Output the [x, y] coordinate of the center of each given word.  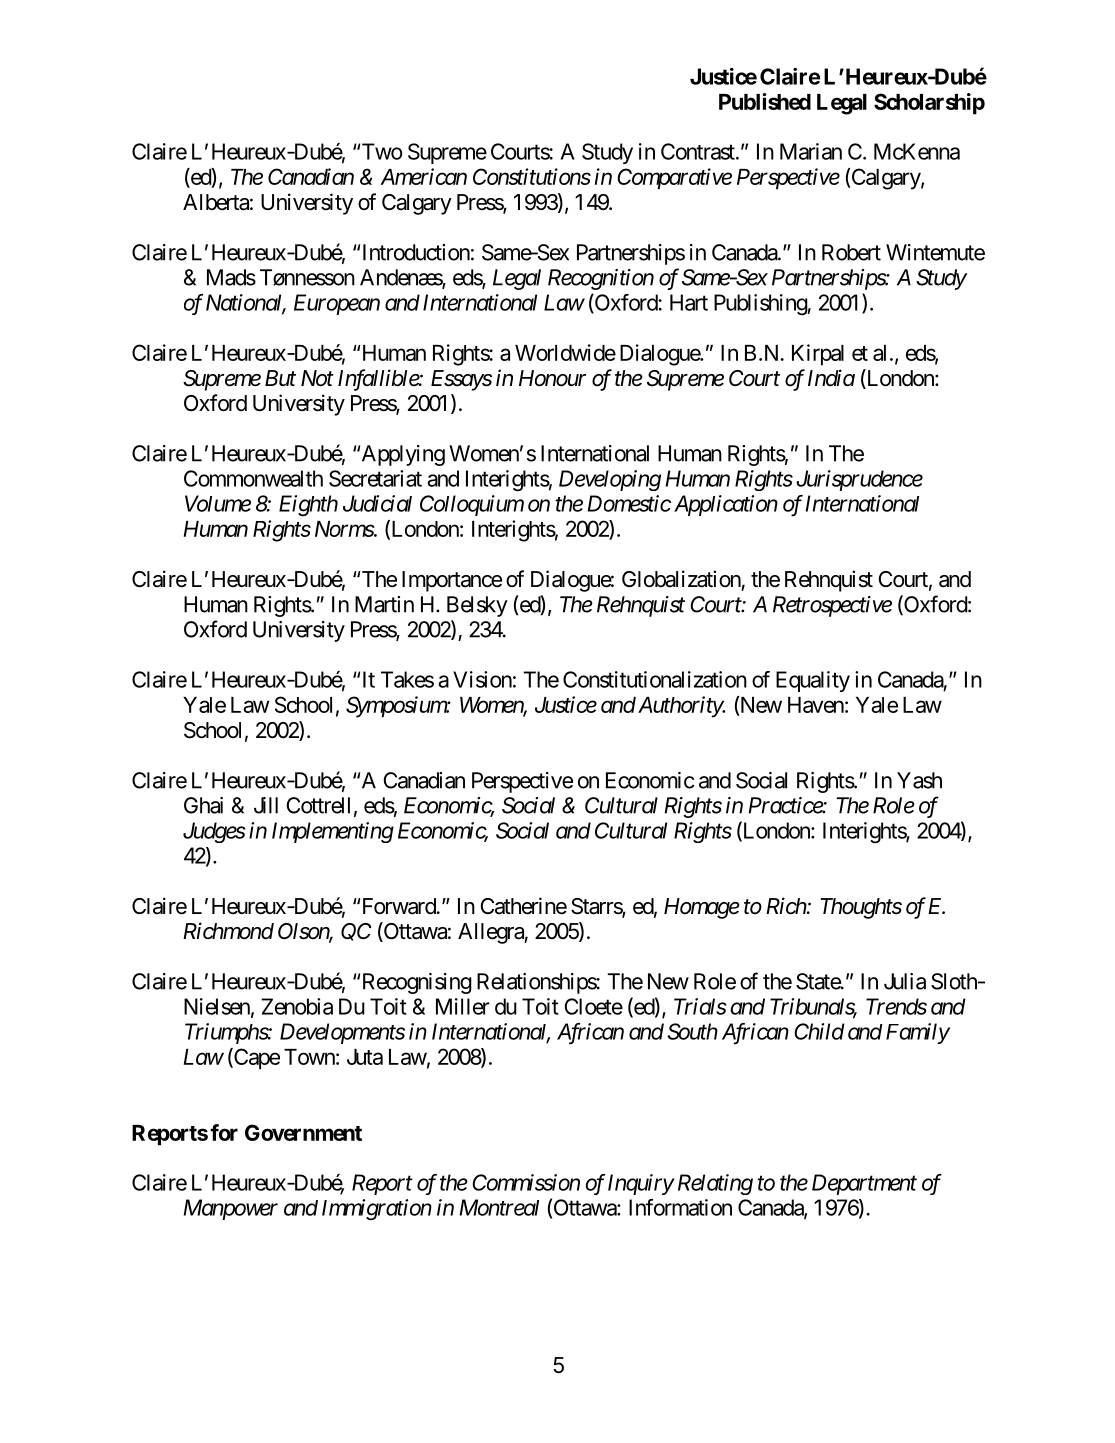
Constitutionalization [655, 679]
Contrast [699, 151]
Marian [811, 151]
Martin [384, 604]
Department [864, 1184]
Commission [526, 1182]
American [424, 176]
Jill [266, 805]
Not [317, 378]
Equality [813, 681]
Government [303, 1132]
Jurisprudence [859, 480]
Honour [552, 378]
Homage [702, 908]
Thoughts [861, 908]
